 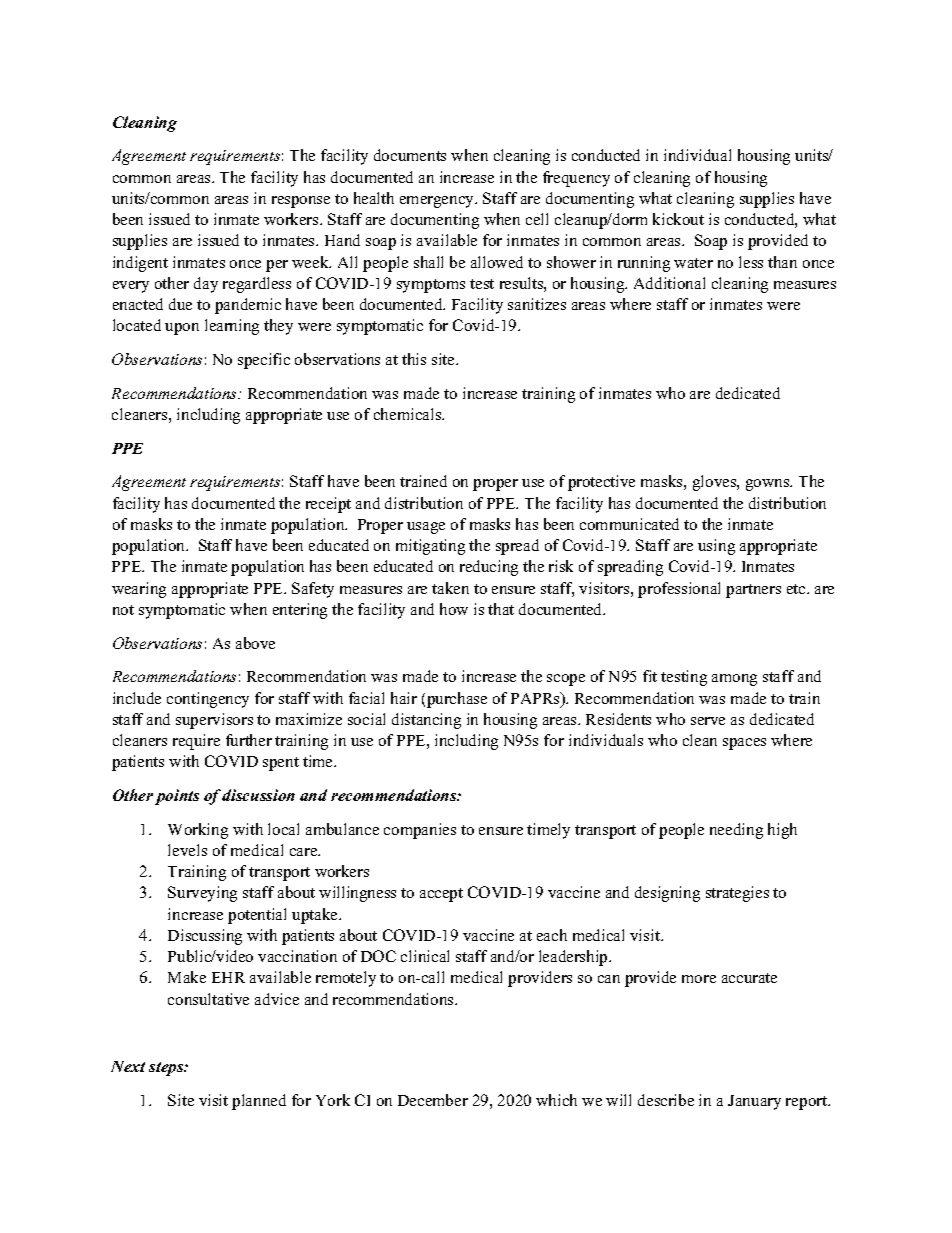 What do you see at coordinates (708, 721) in the screenshot?
I see `serve` at bounding box center [708, 721].
